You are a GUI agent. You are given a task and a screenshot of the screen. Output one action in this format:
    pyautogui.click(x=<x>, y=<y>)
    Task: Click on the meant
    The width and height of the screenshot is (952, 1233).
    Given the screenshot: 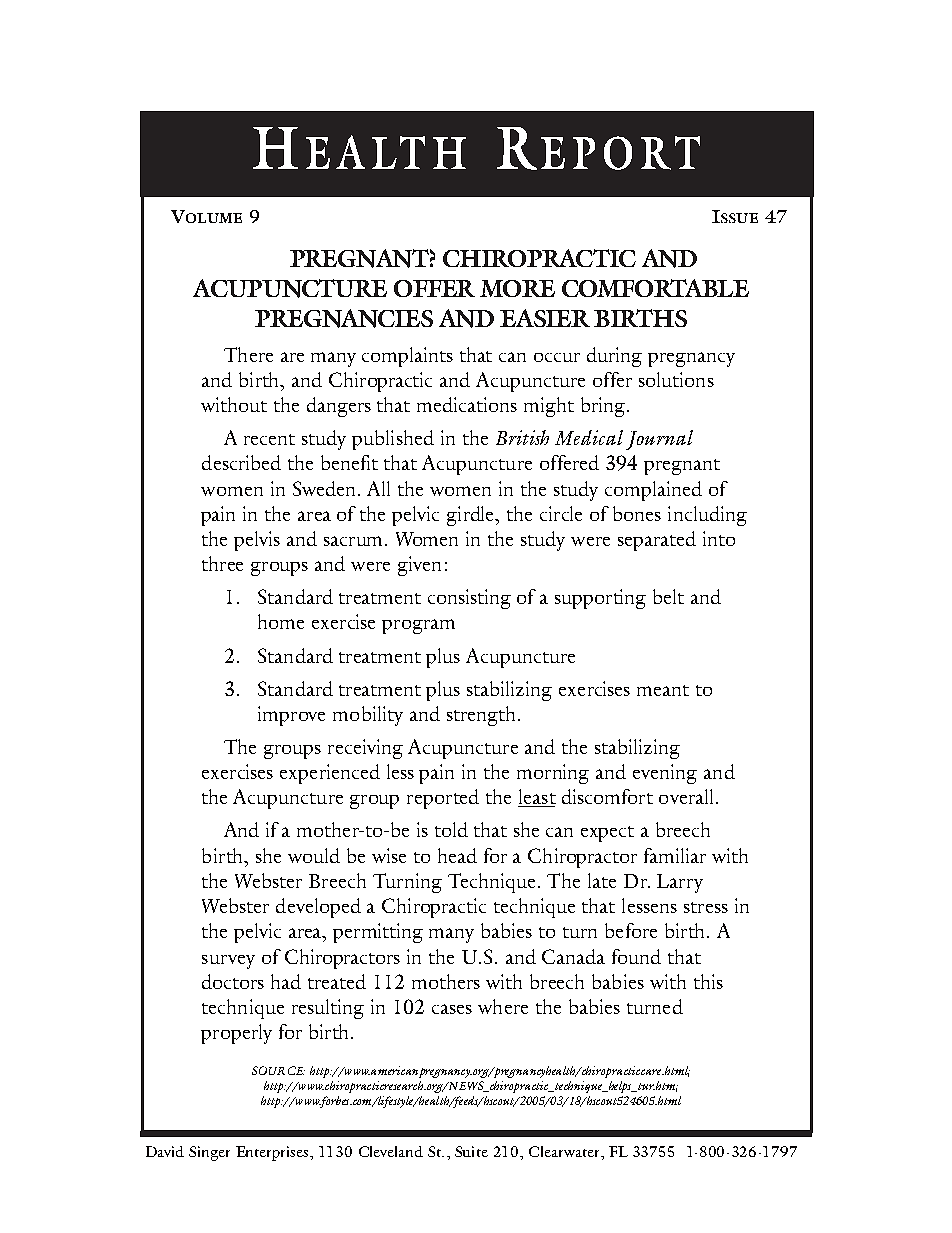 What is the action you would take?
    pyautogui.click(x=663, y=690)
